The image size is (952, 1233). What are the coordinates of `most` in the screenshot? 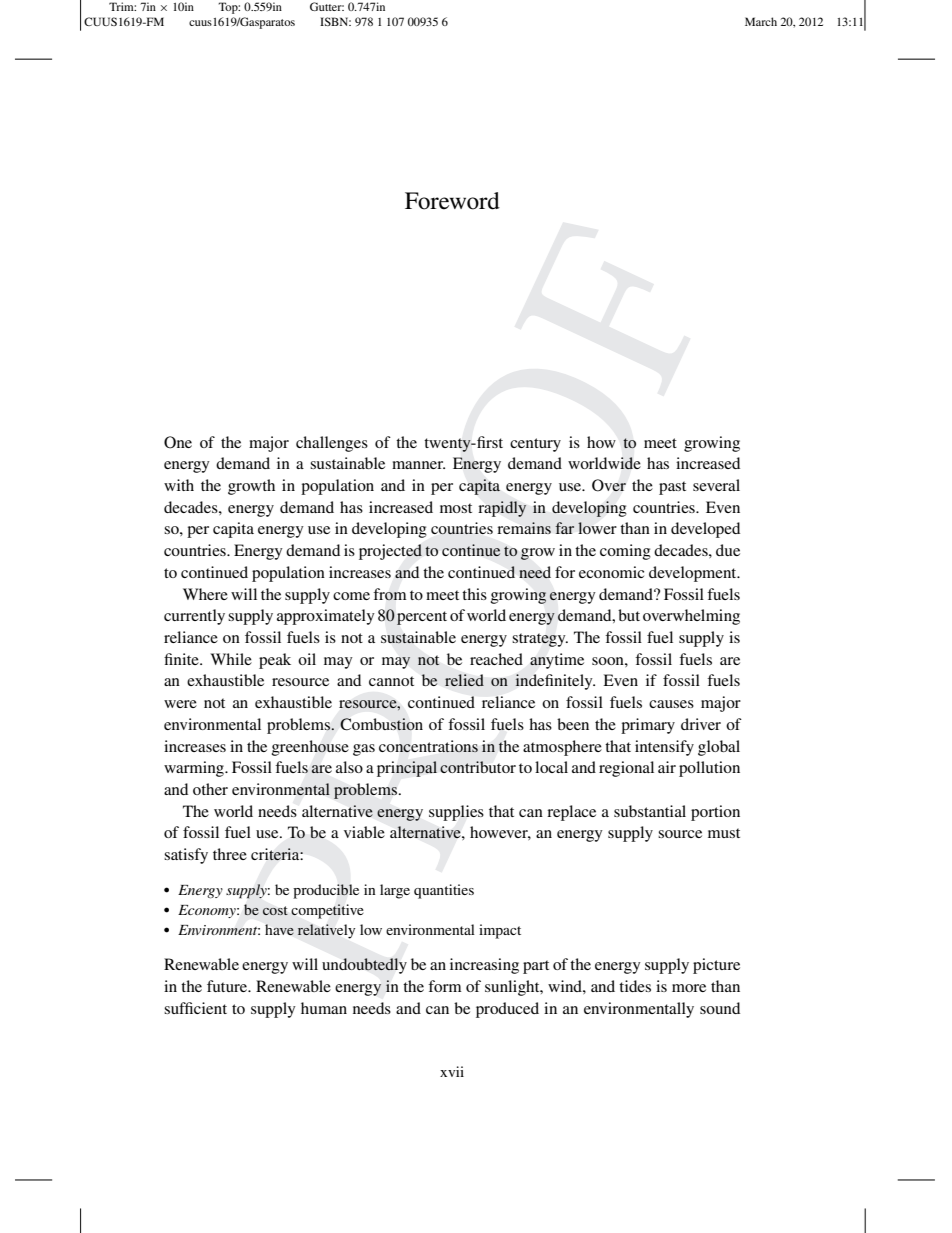 It's located at (456, 508).
